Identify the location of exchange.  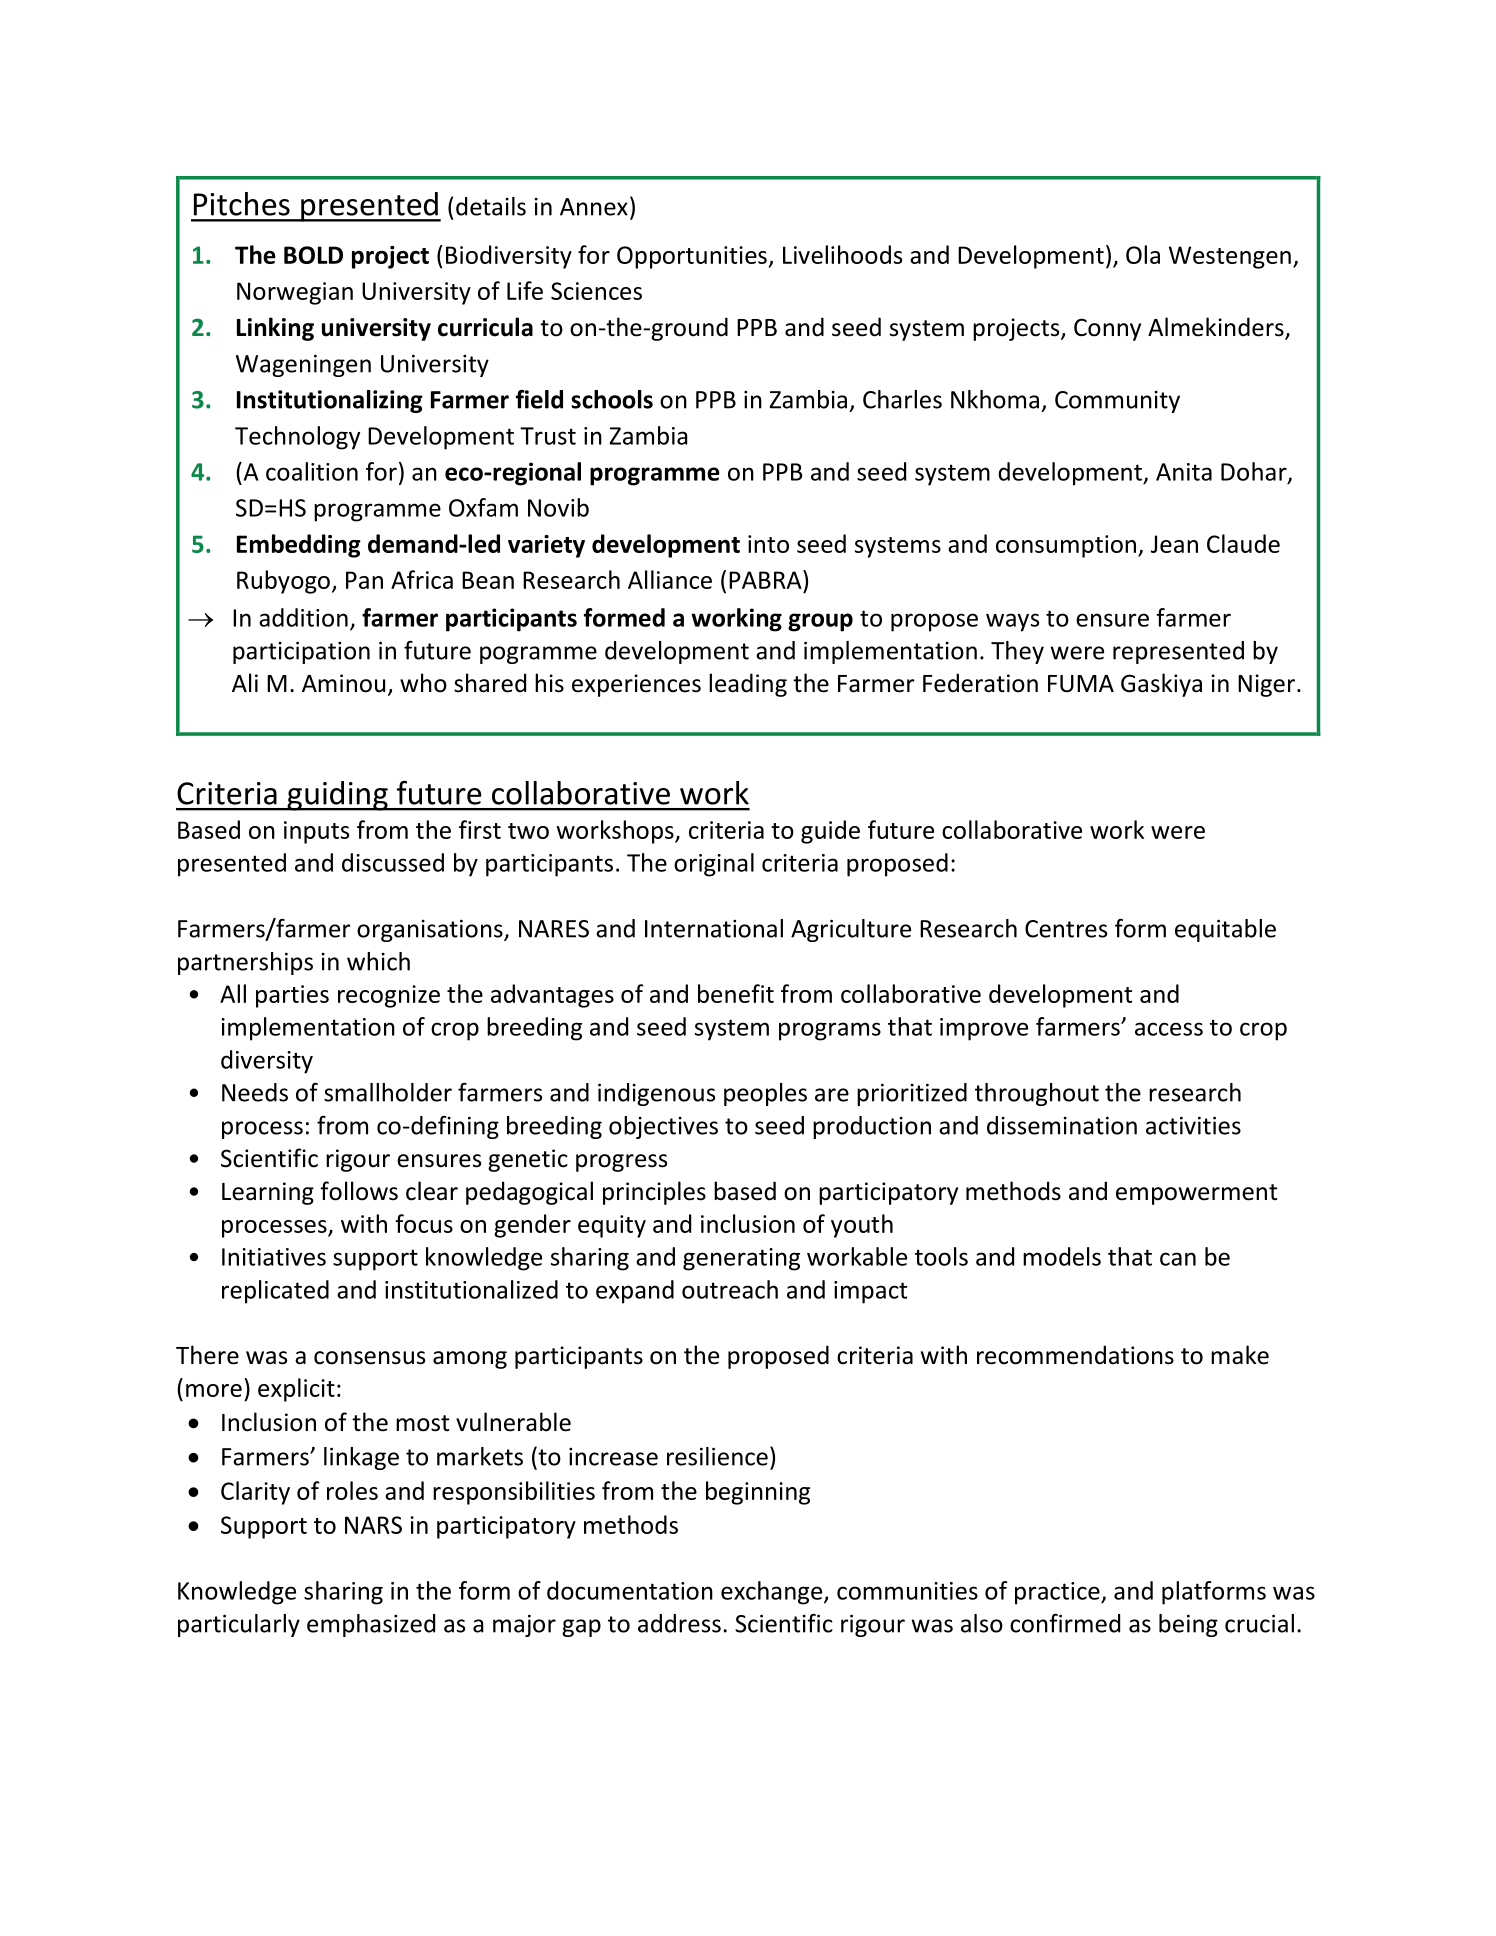
(773, 1593).
